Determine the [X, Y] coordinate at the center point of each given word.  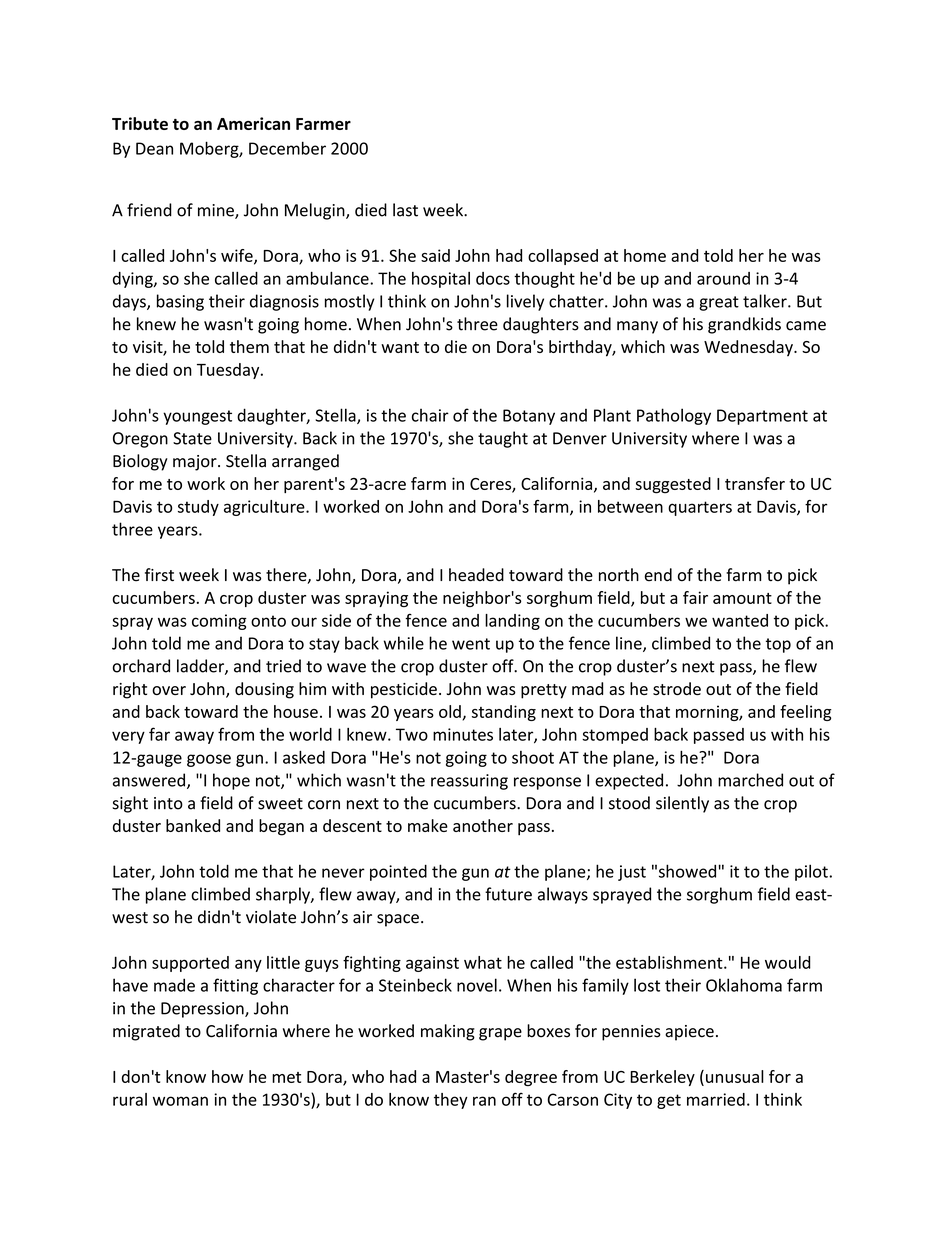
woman [180, 1101]
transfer [755, 483]
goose [209, 760]
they [451, 1101]
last [405, 210]
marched [750, 780]
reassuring [469, 782]
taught [503, 439]
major [196, 463]
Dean [154, 148]
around [723, 278]
